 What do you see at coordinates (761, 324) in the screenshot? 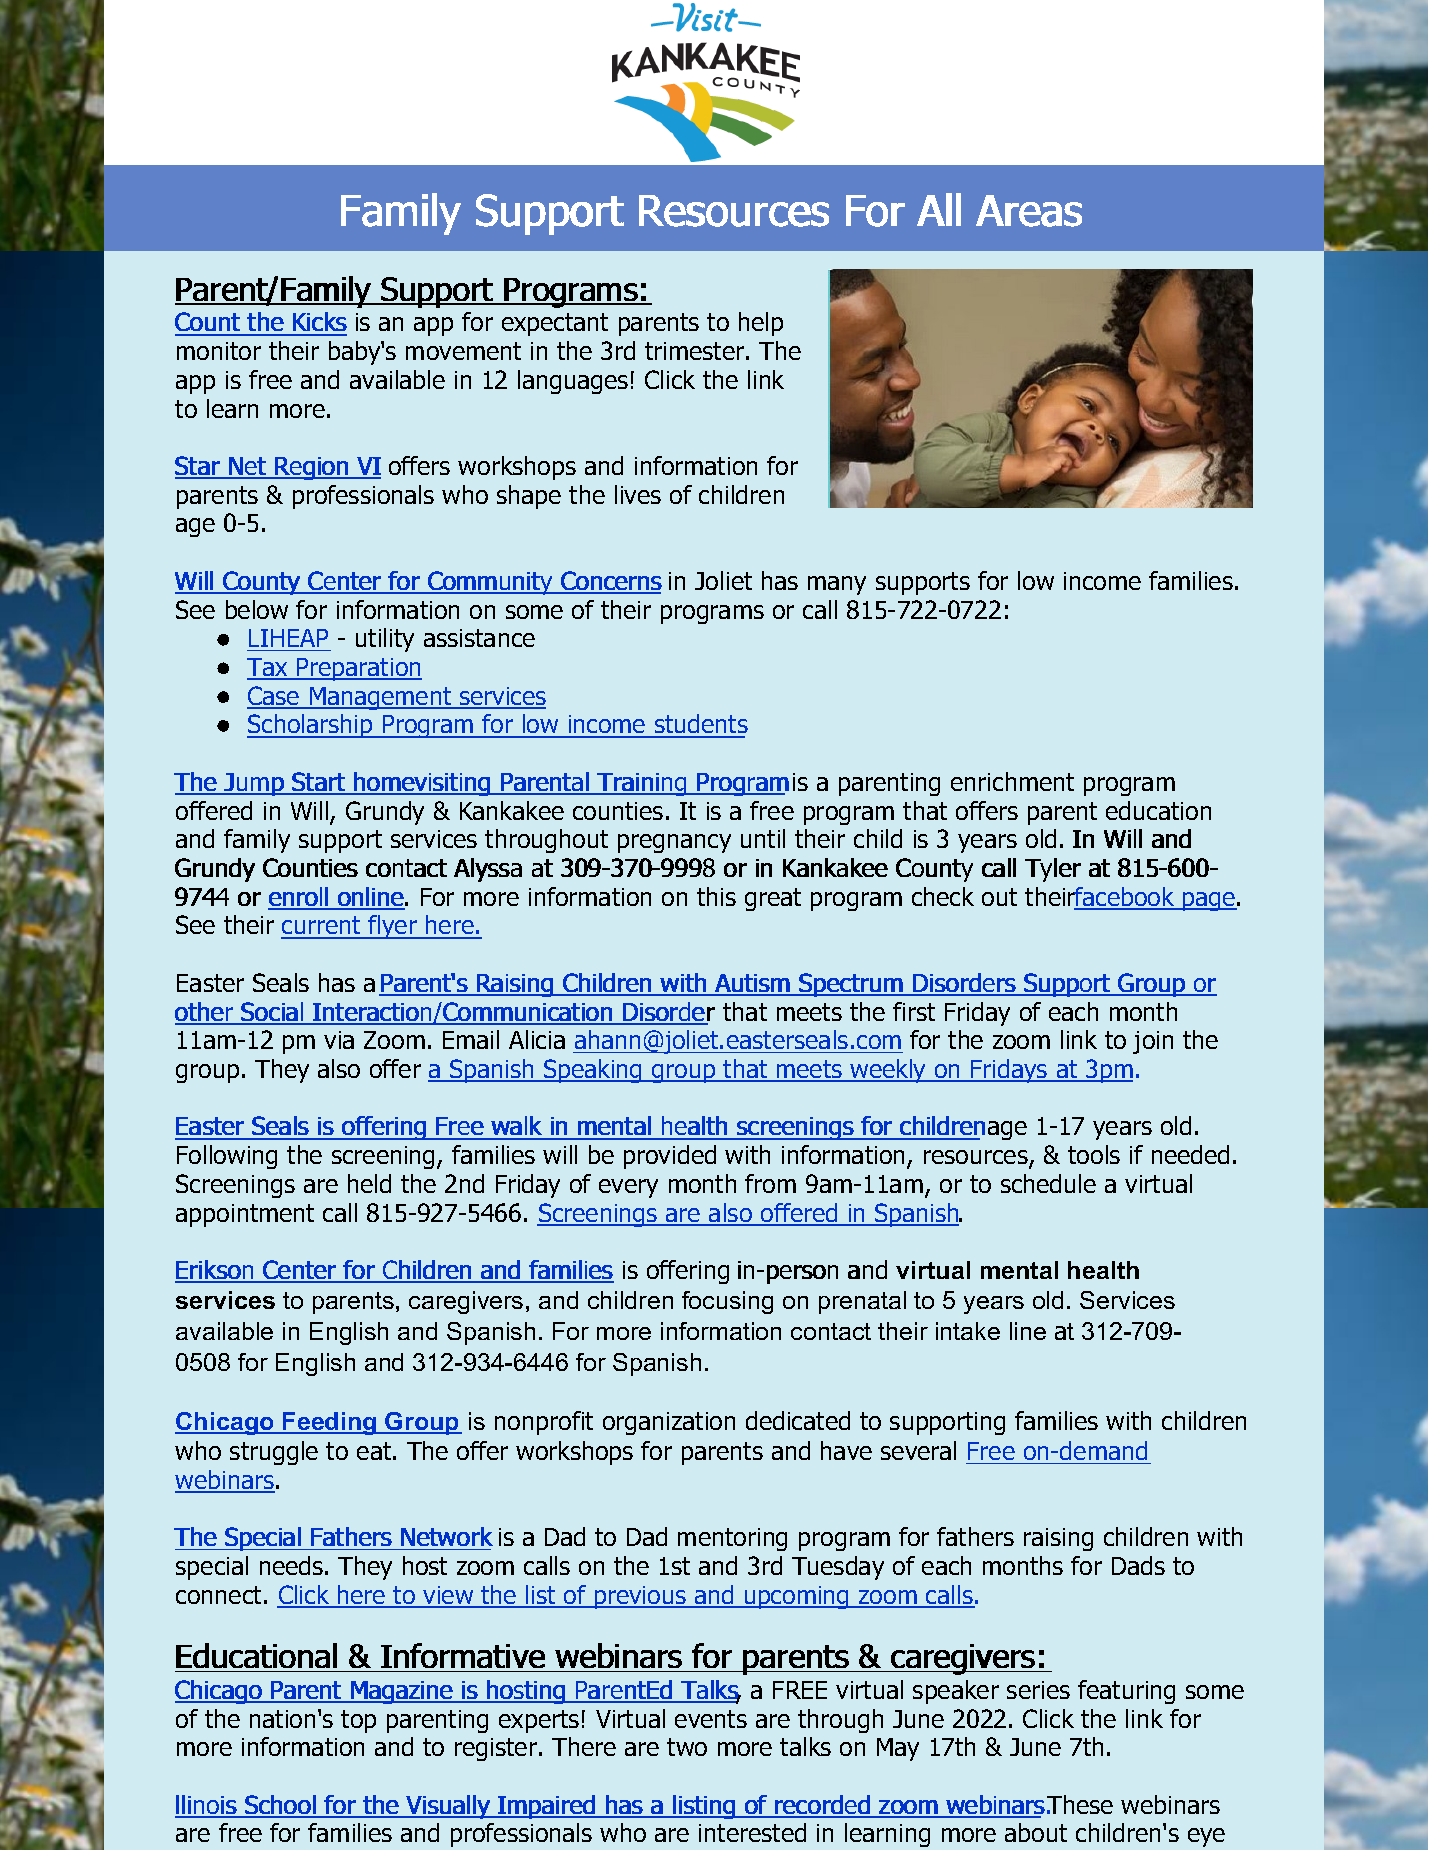
I see `help` at bounding box center [761, 324].
